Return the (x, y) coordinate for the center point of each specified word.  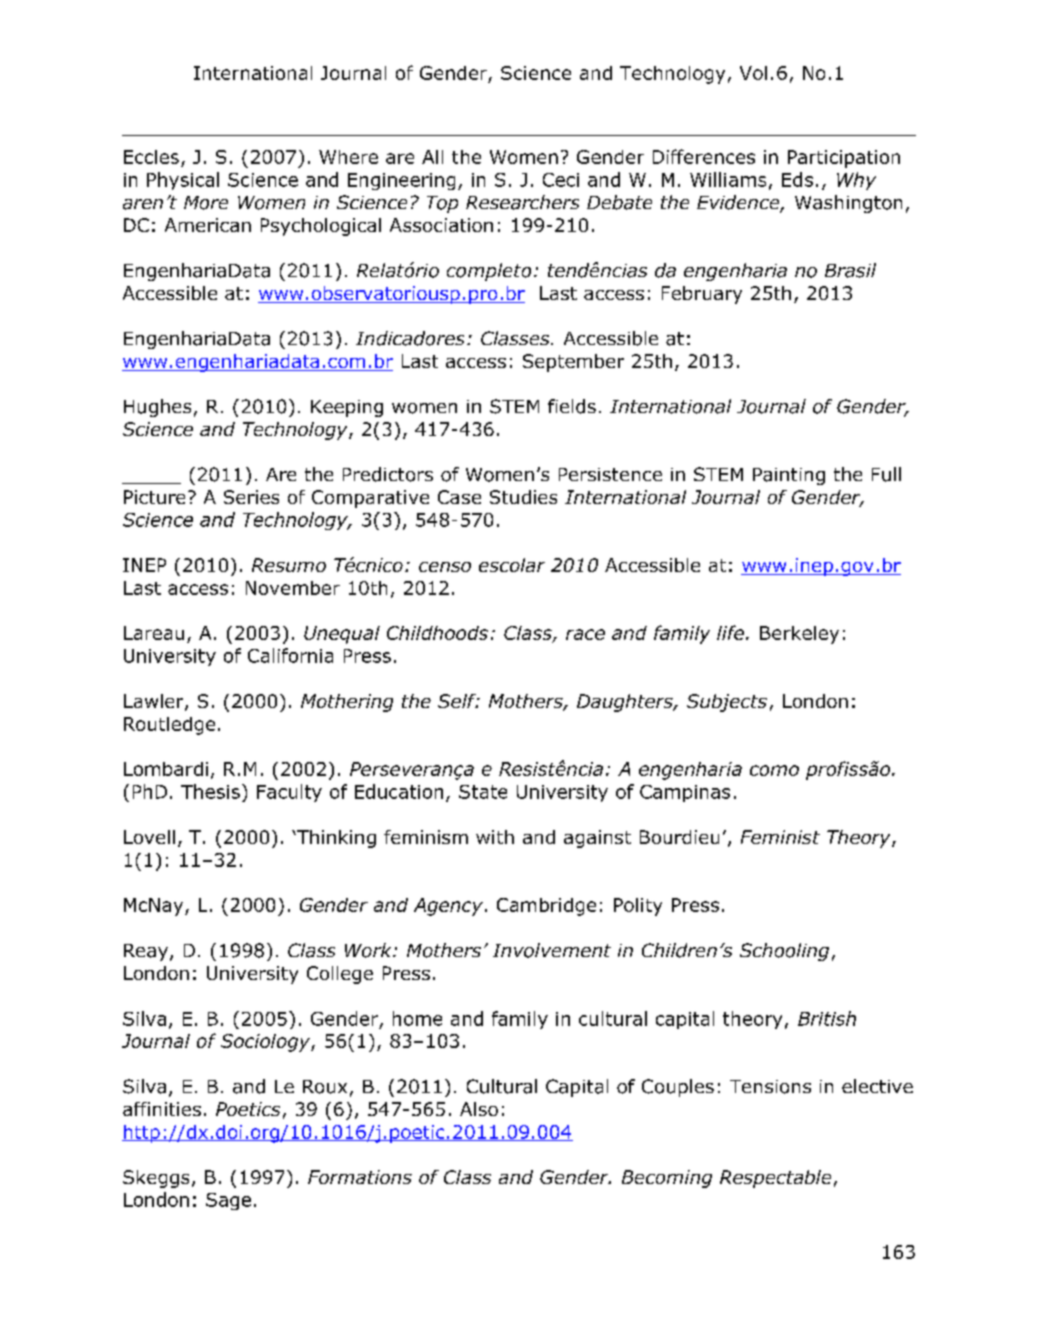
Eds (797, 179)
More (206, 203)
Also (479, 1109)
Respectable (775, 1179)
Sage (228, 1201)
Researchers (522, 202)
